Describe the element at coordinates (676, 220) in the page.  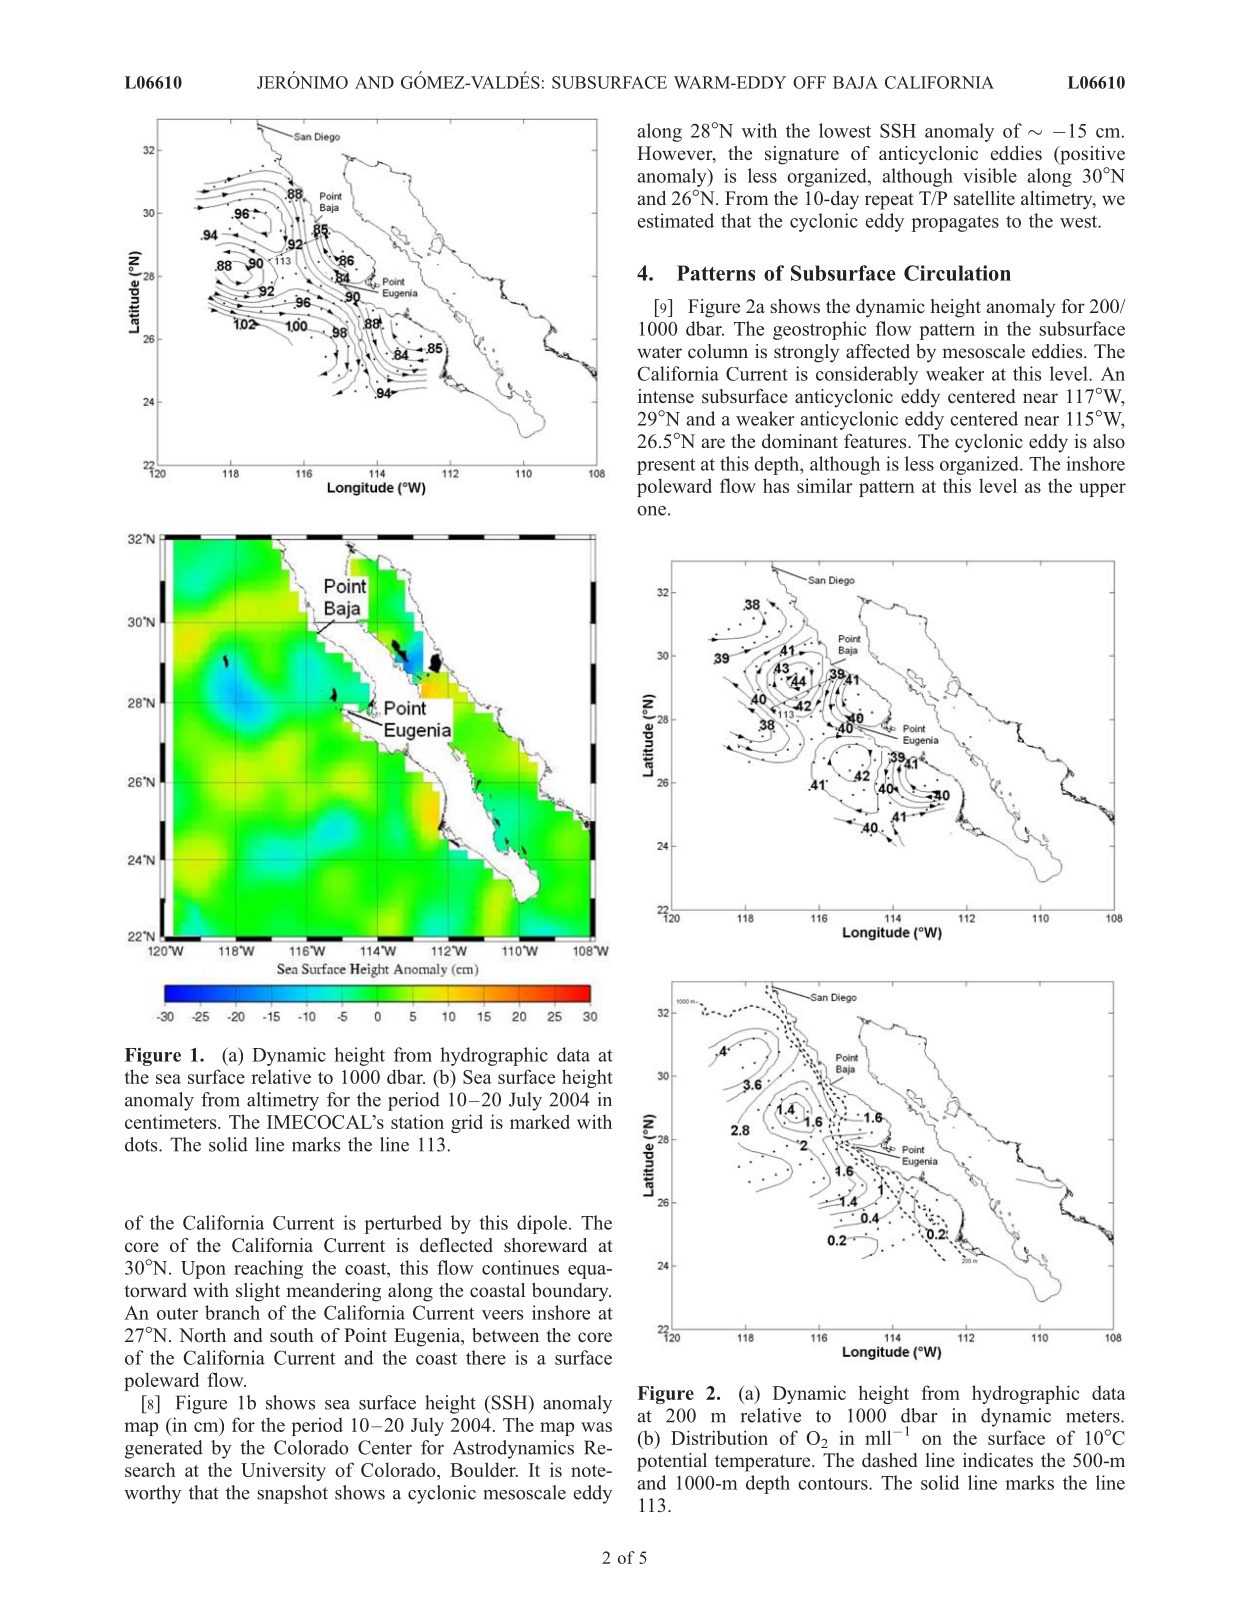
I see `estimated` at that location.
